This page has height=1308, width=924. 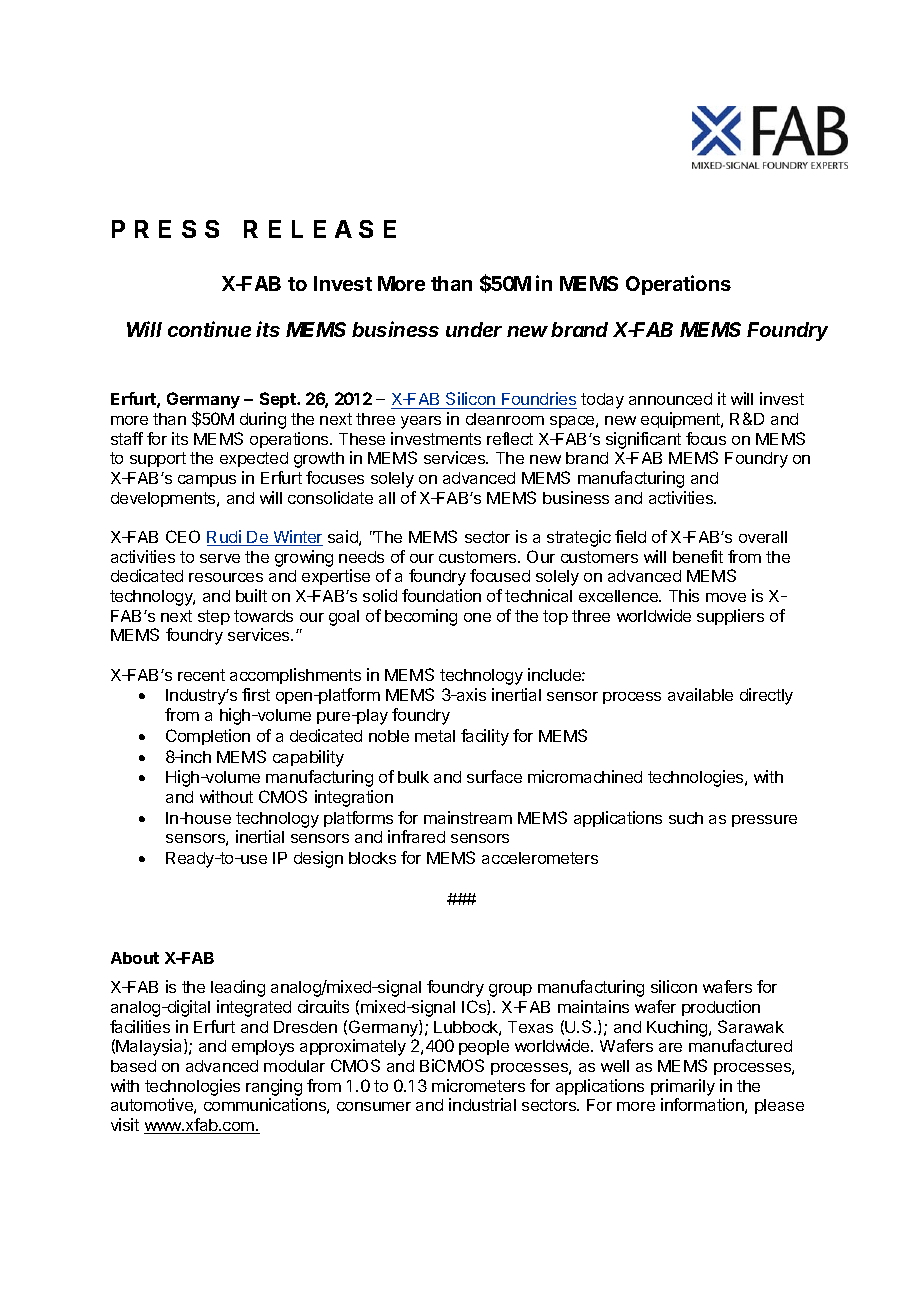 I want to click on metal, so click(x=435, y=736).
